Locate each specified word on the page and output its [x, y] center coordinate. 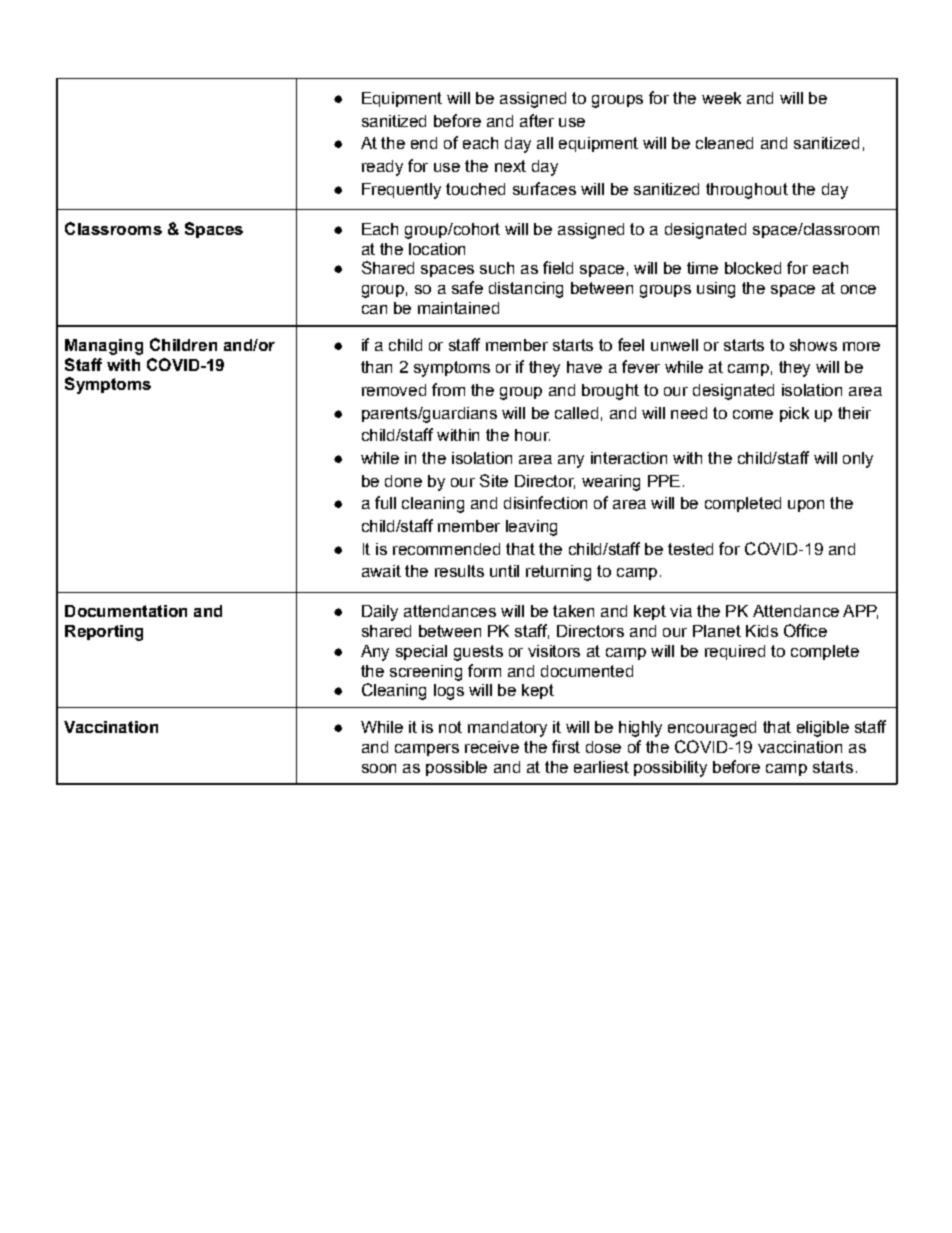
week [721, 98]
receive [492, 747]
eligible [823, 729]
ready [382, 168]
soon [379, 768]
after [537, 120]
